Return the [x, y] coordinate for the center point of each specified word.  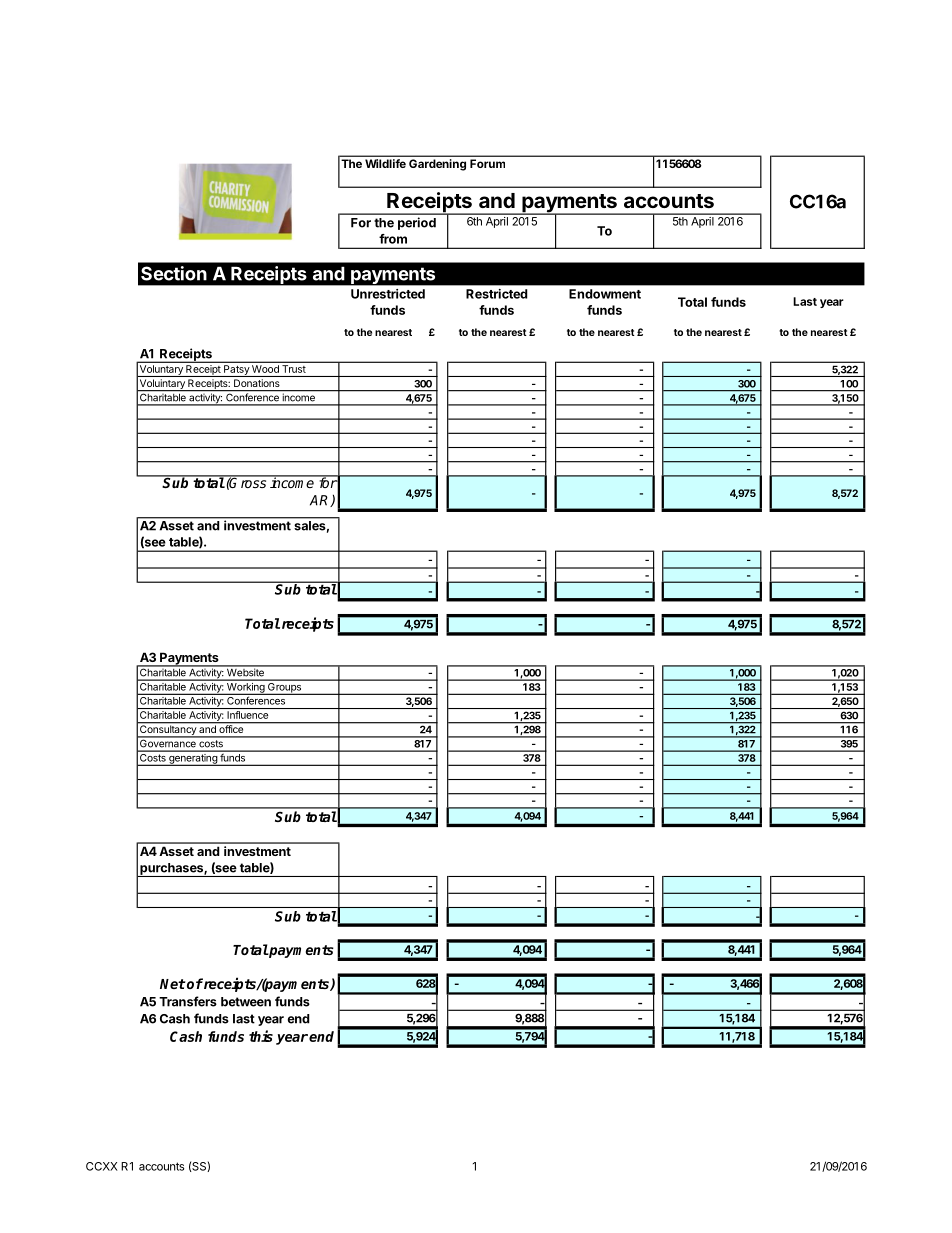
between [246, 1002]
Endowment [605, 294]
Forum [487, 163]
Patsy [236, 371]
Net [172, 984]
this [261, 1036]
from [393, 239]
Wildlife [385, 163]
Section [174, 273]
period [417, 223]
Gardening [437, 165]
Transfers [188, 1001]
